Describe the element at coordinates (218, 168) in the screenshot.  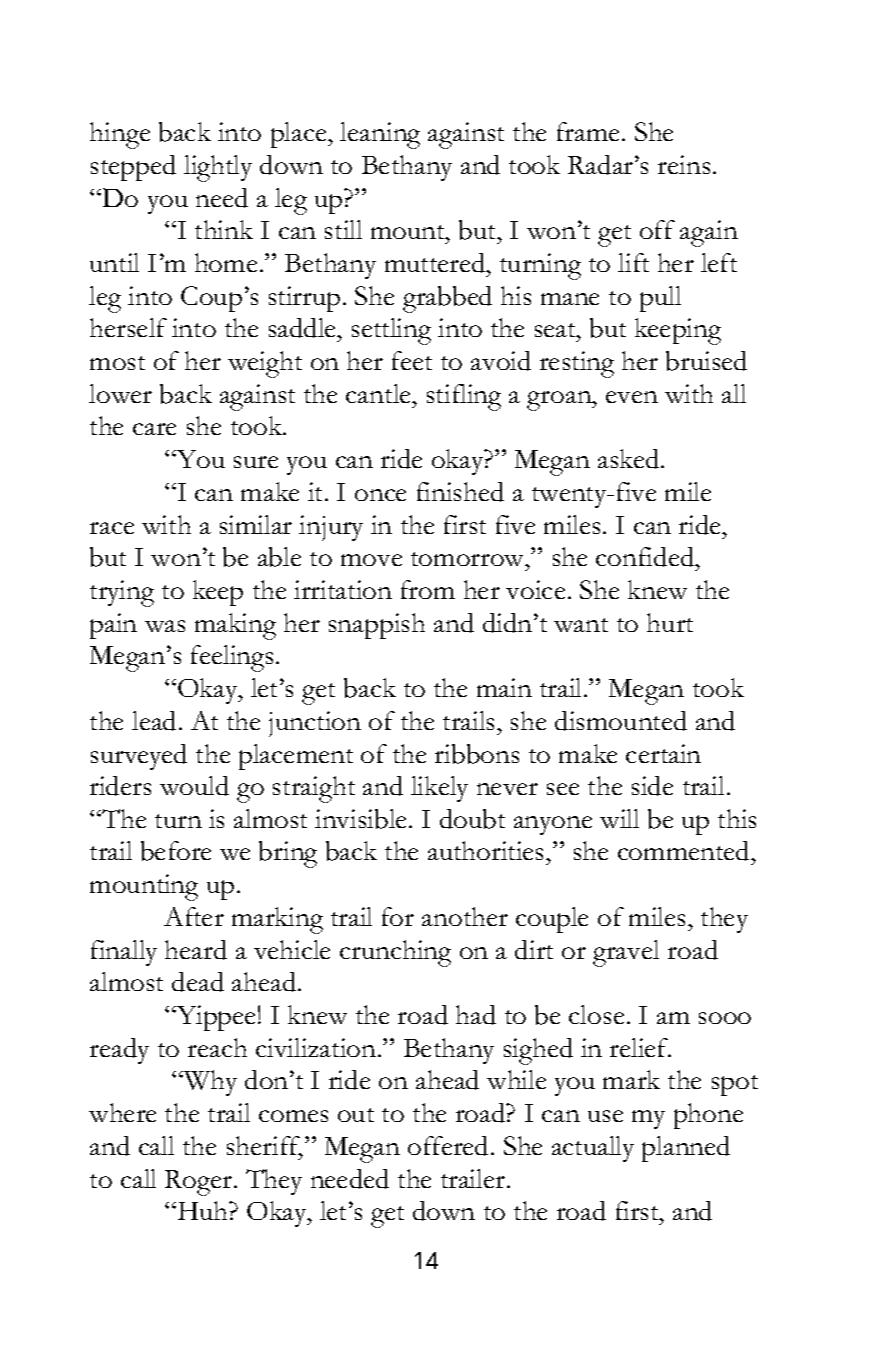
I see `lightly` at that location.
